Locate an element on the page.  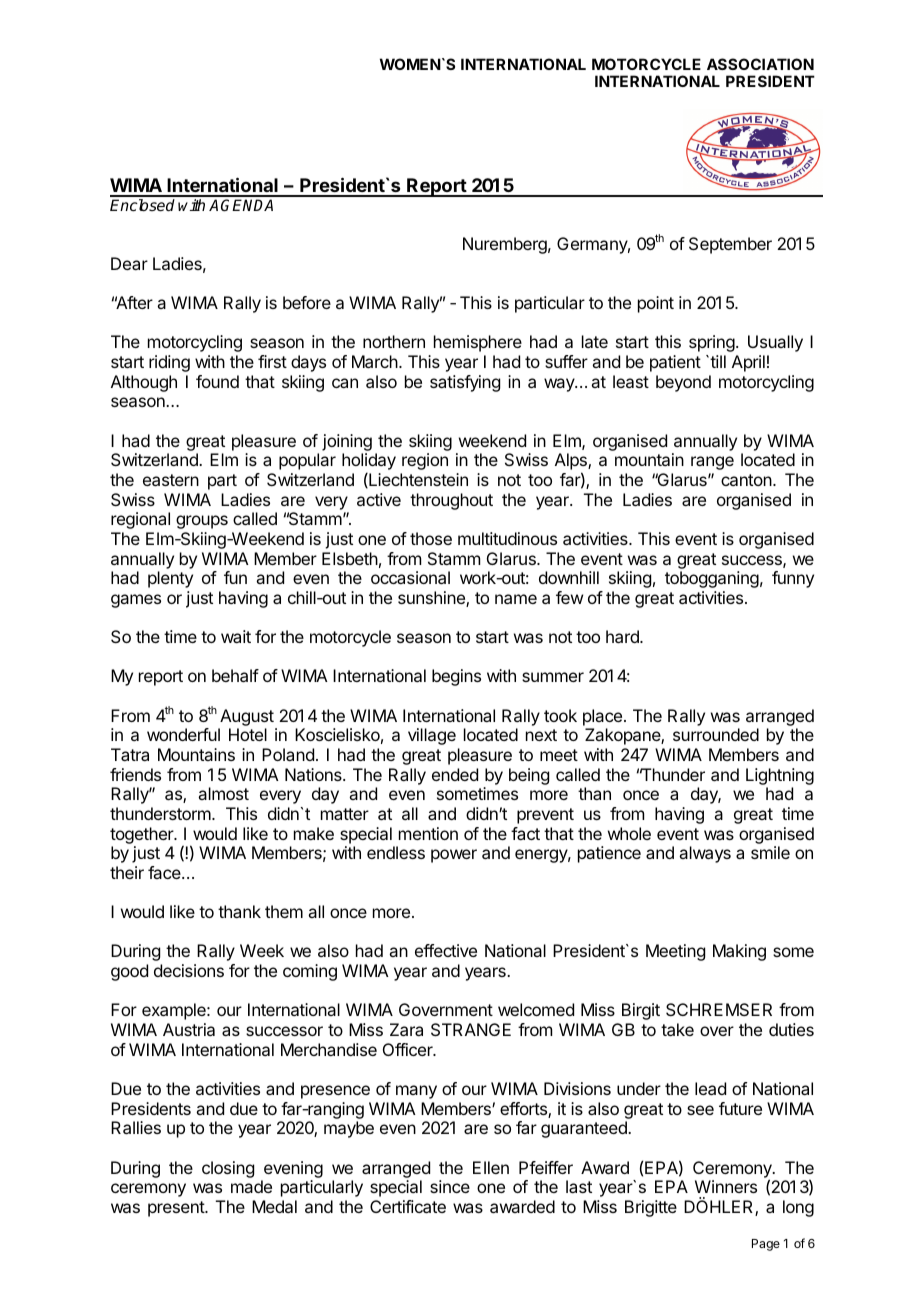
present is located at coordinates (177, 1209).
